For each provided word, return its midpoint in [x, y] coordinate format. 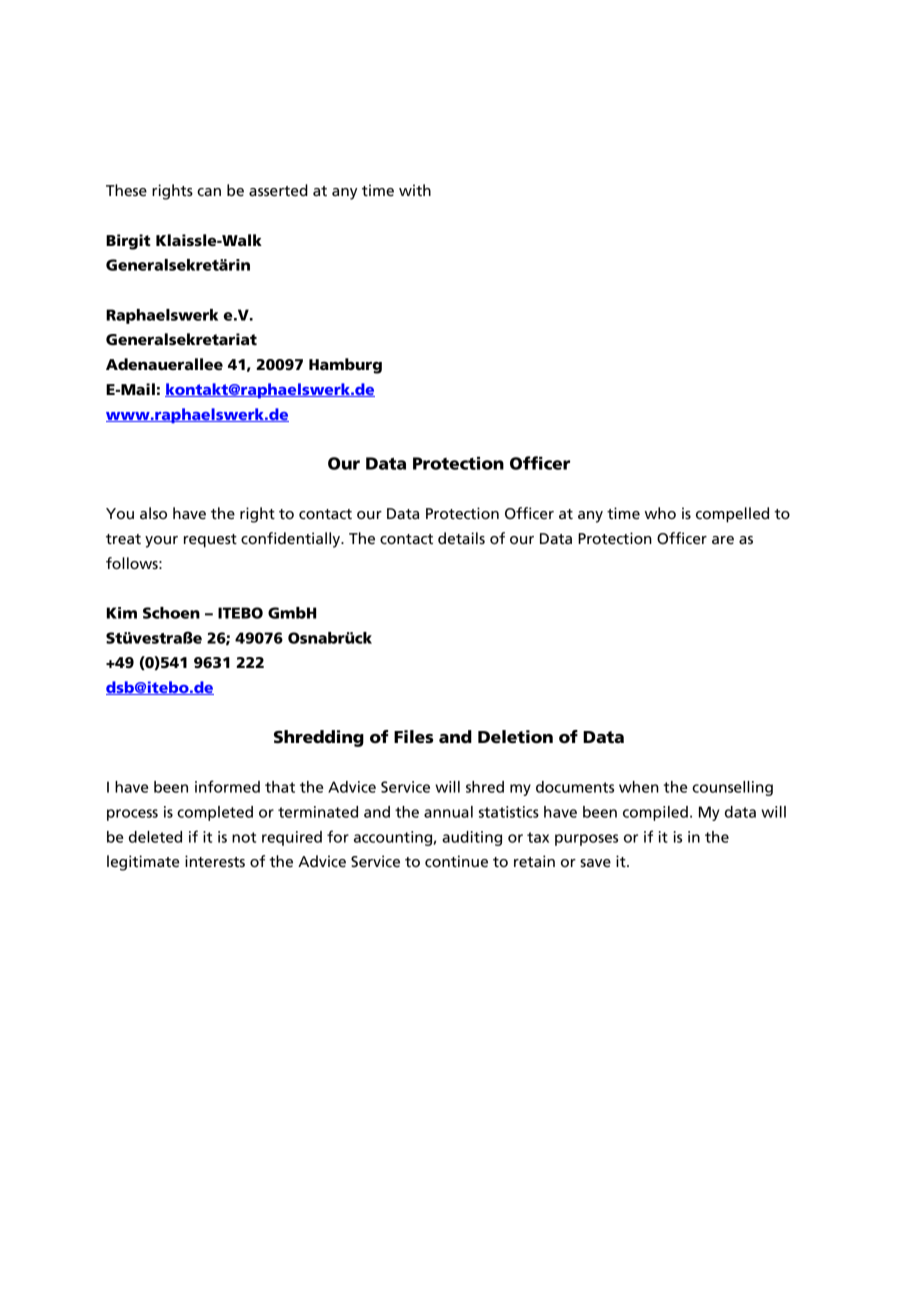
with [415, 190]
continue [456, 861]
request [210, 541]
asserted [278, 190]
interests [215, 861]
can [209, 192]
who [660, 513]
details [461, 538]
